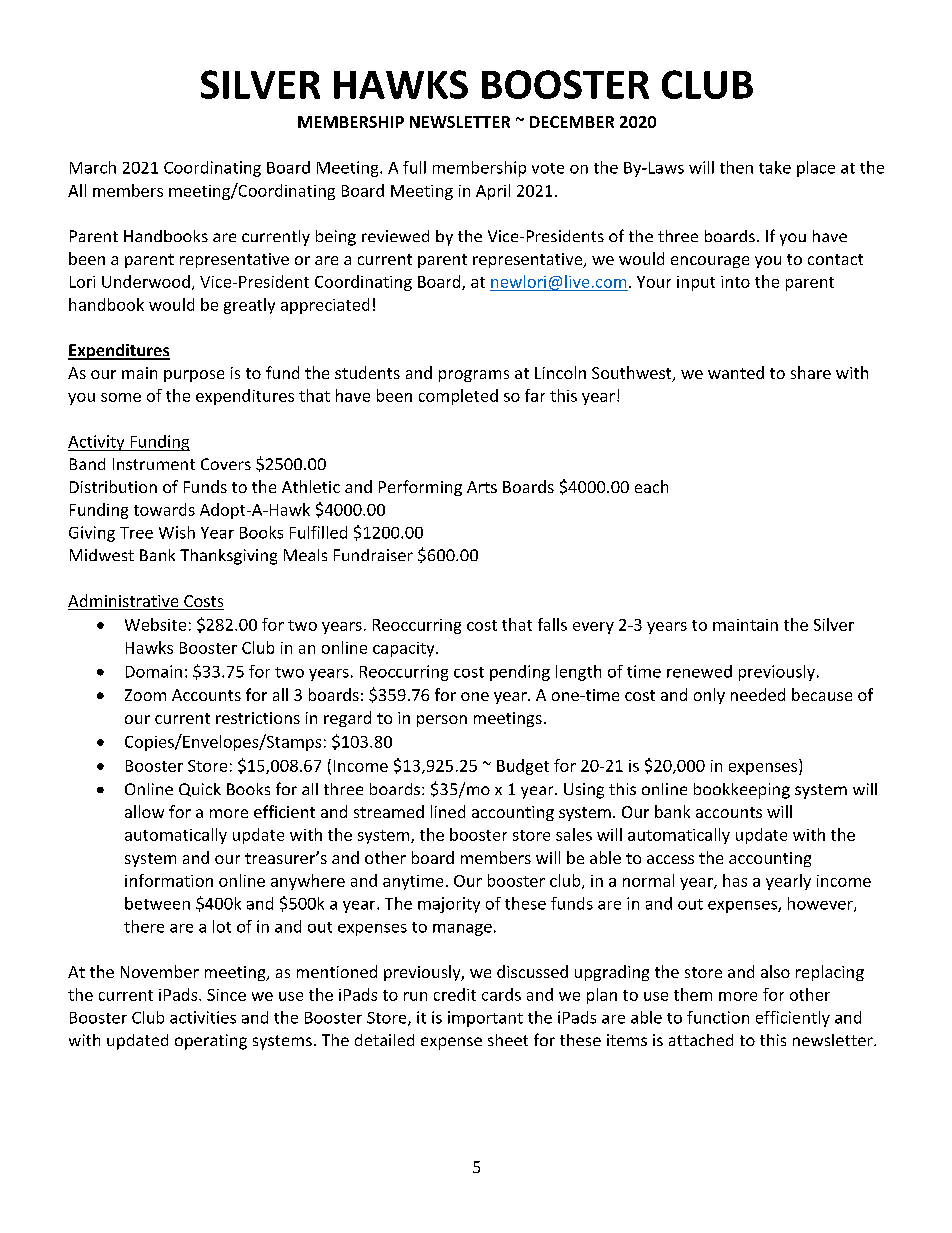 Image resolution: width=952 pixels, height=1233 pixels. What do you see at coordinates (93, 167) in the screenshot?
I see `March` at bounding box center [93, 167].
